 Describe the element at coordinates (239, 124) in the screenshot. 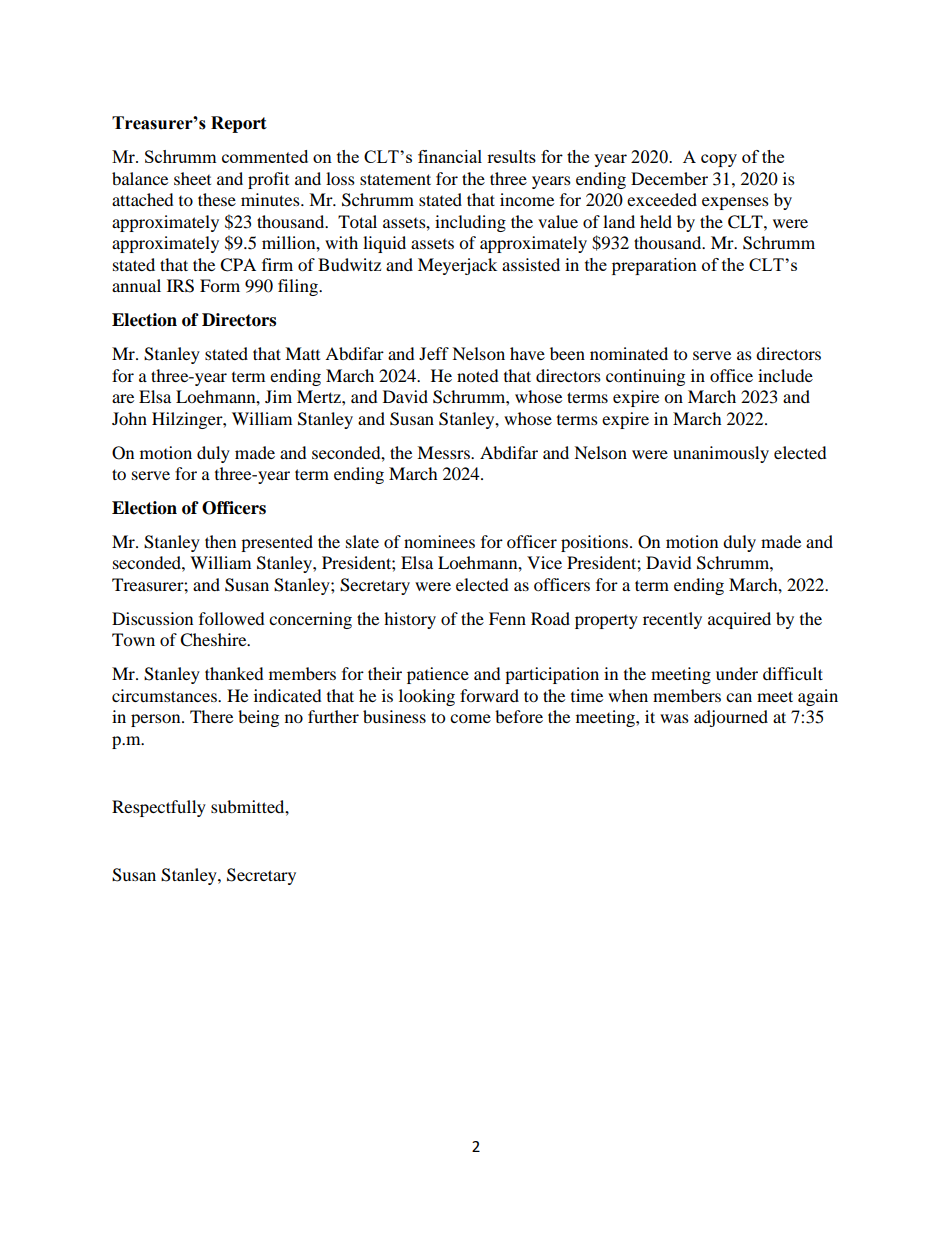

I see `Report` at that location.
